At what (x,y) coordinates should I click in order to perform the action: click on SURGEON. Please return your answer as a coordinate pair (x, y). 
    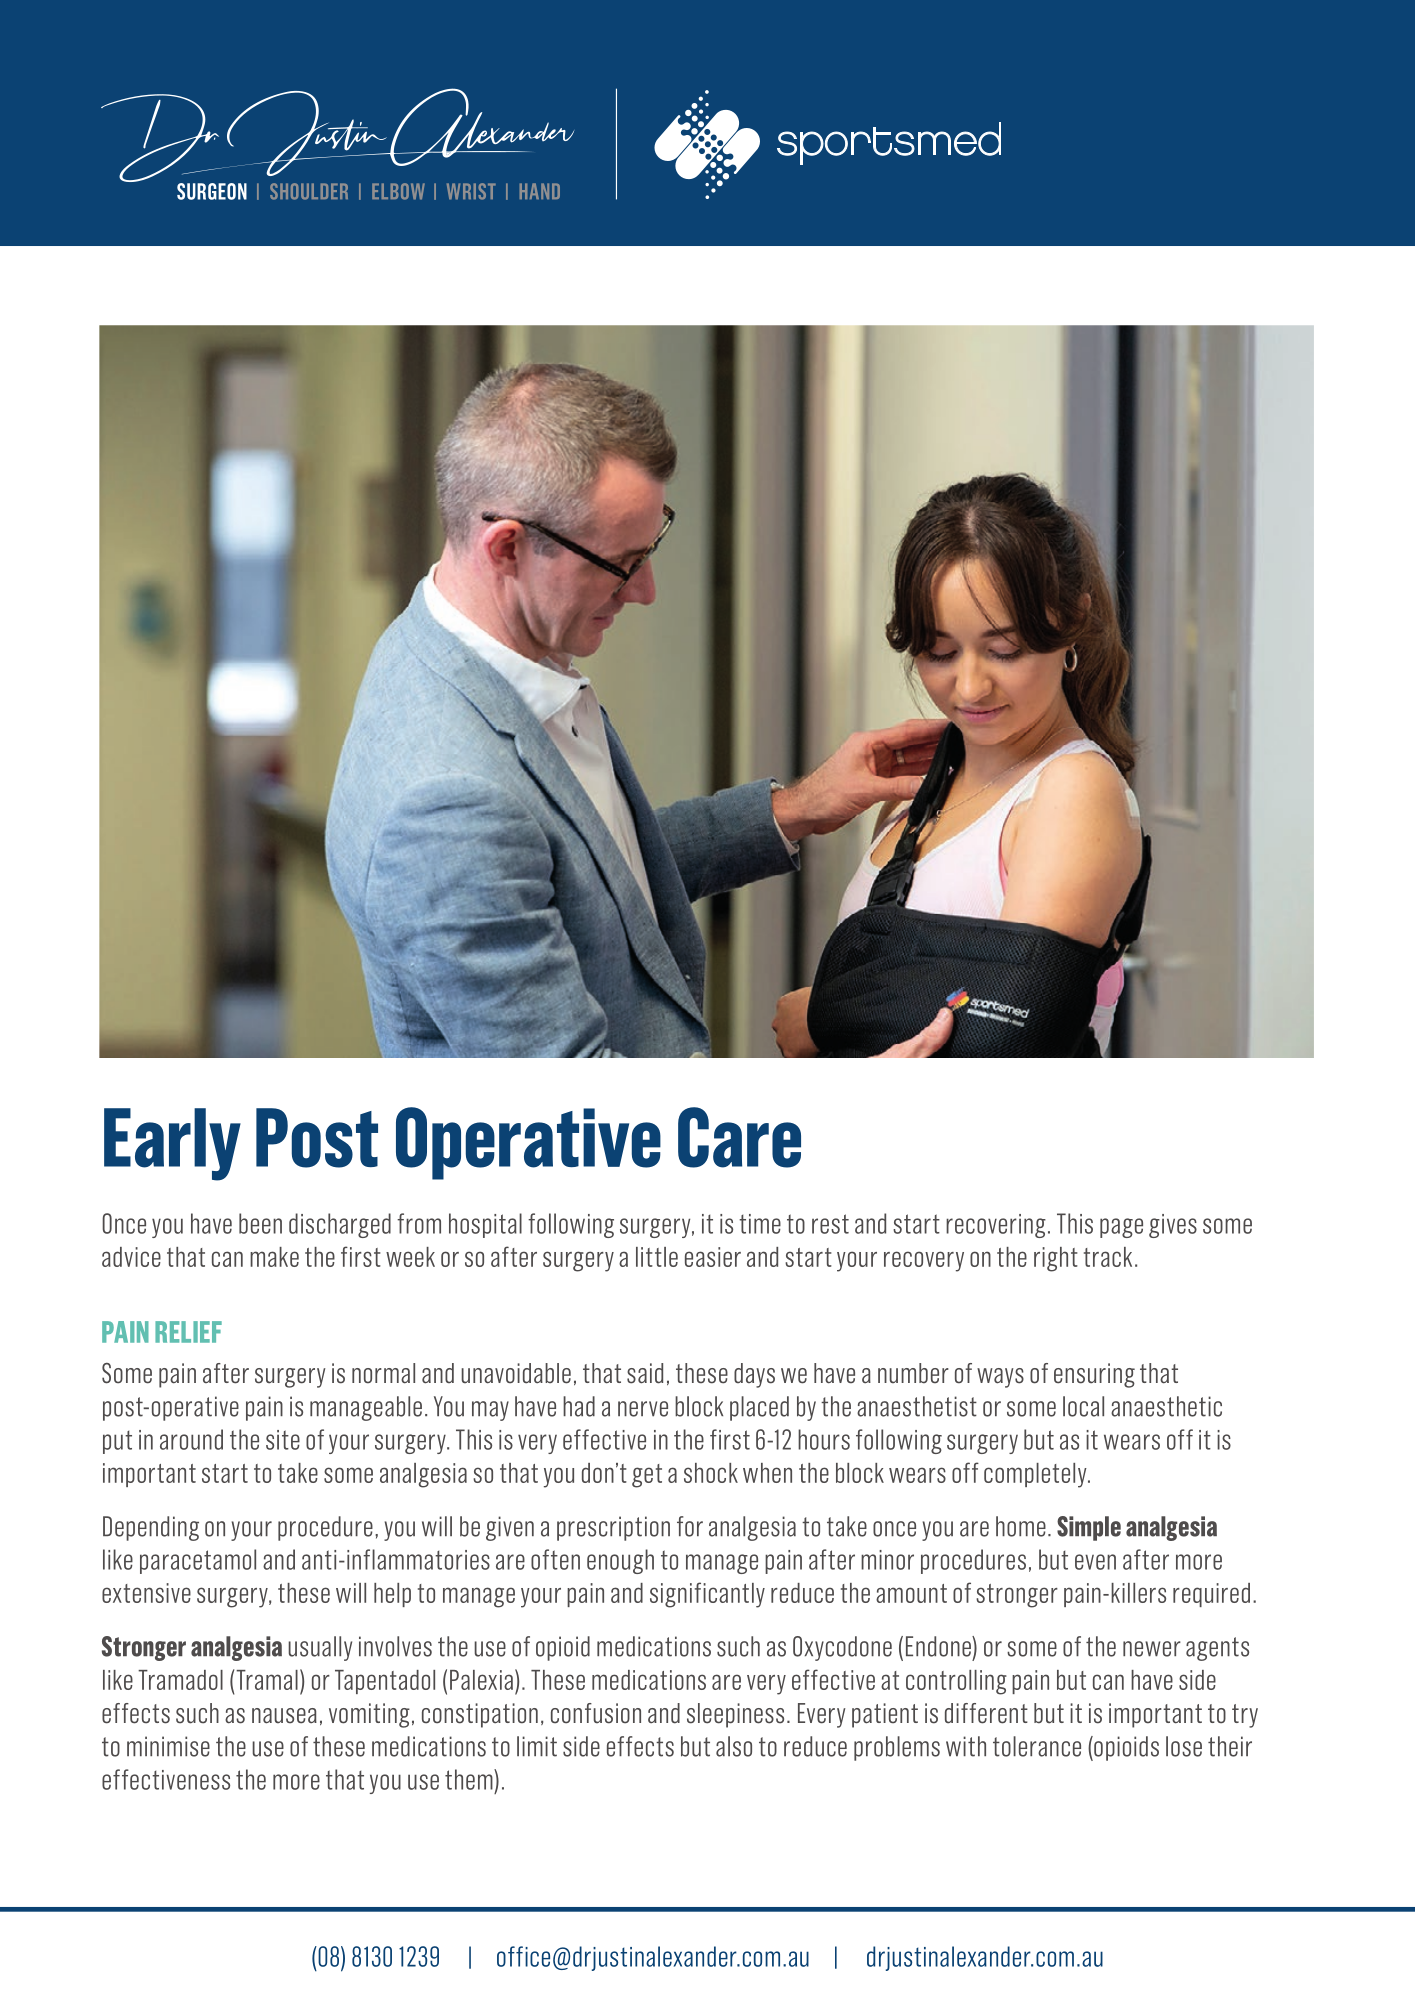
    Looking at the image, I should click on (212, 191).
